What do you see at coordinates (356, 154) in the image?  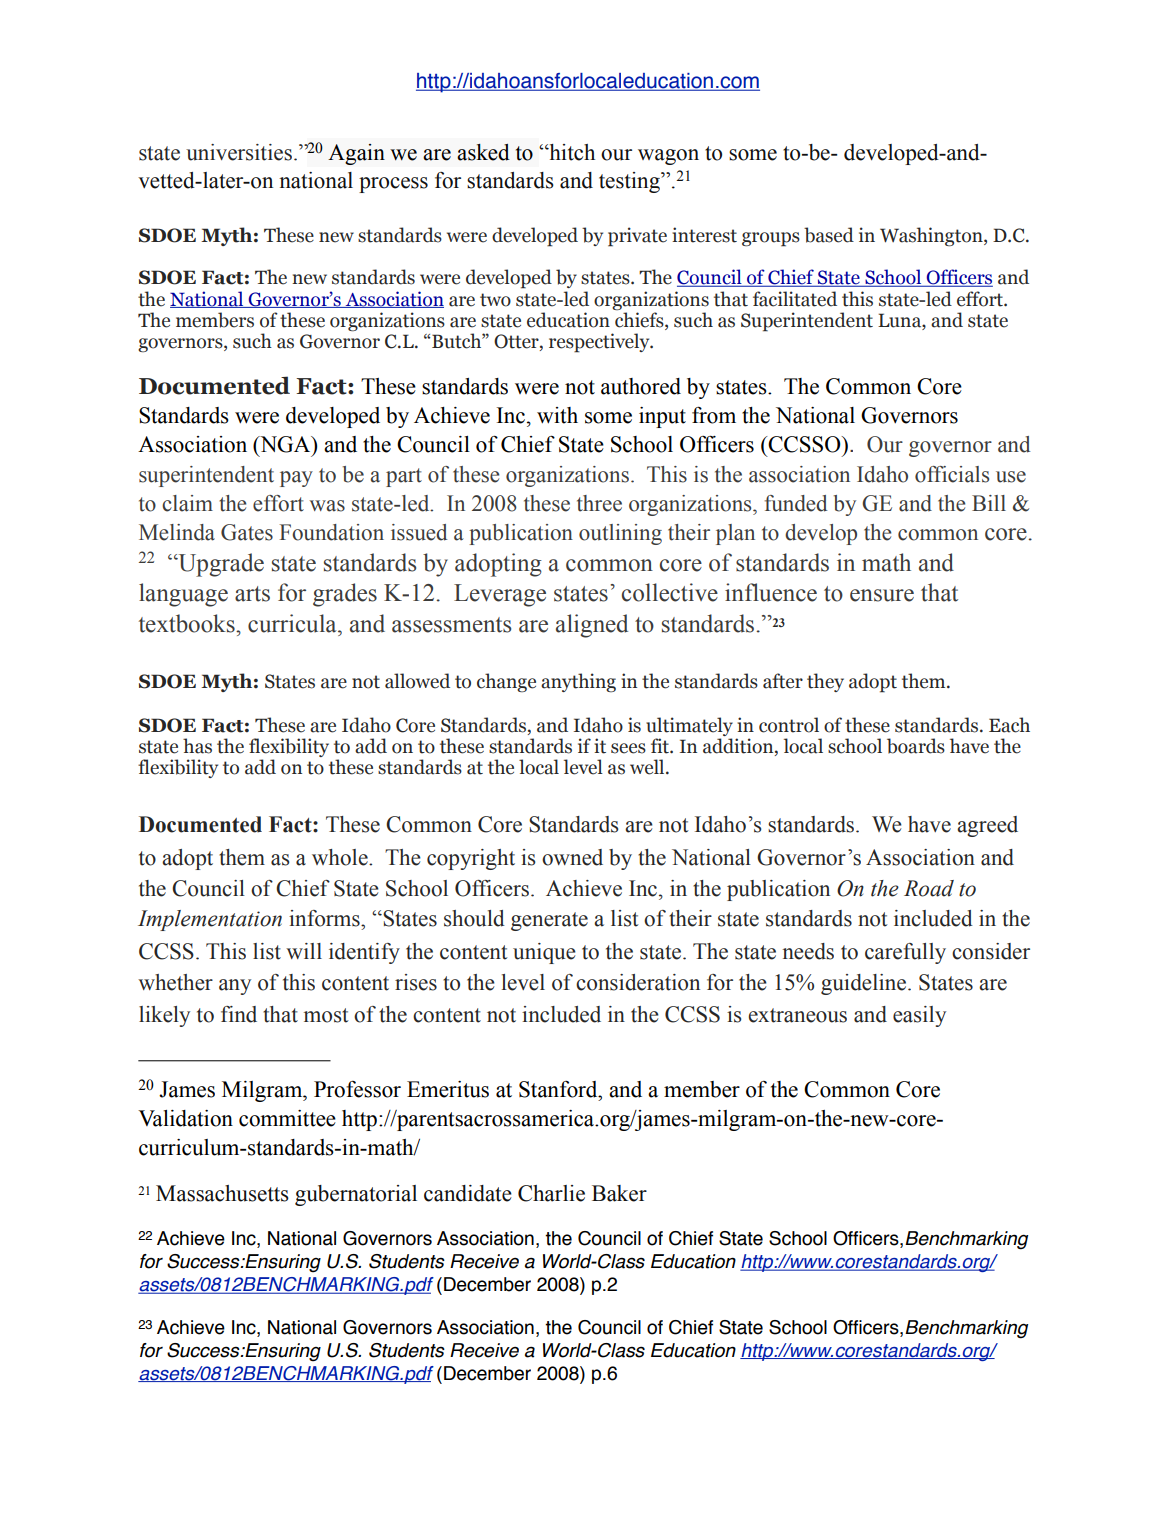 I see `Again` at bounding box center [356, 154].
